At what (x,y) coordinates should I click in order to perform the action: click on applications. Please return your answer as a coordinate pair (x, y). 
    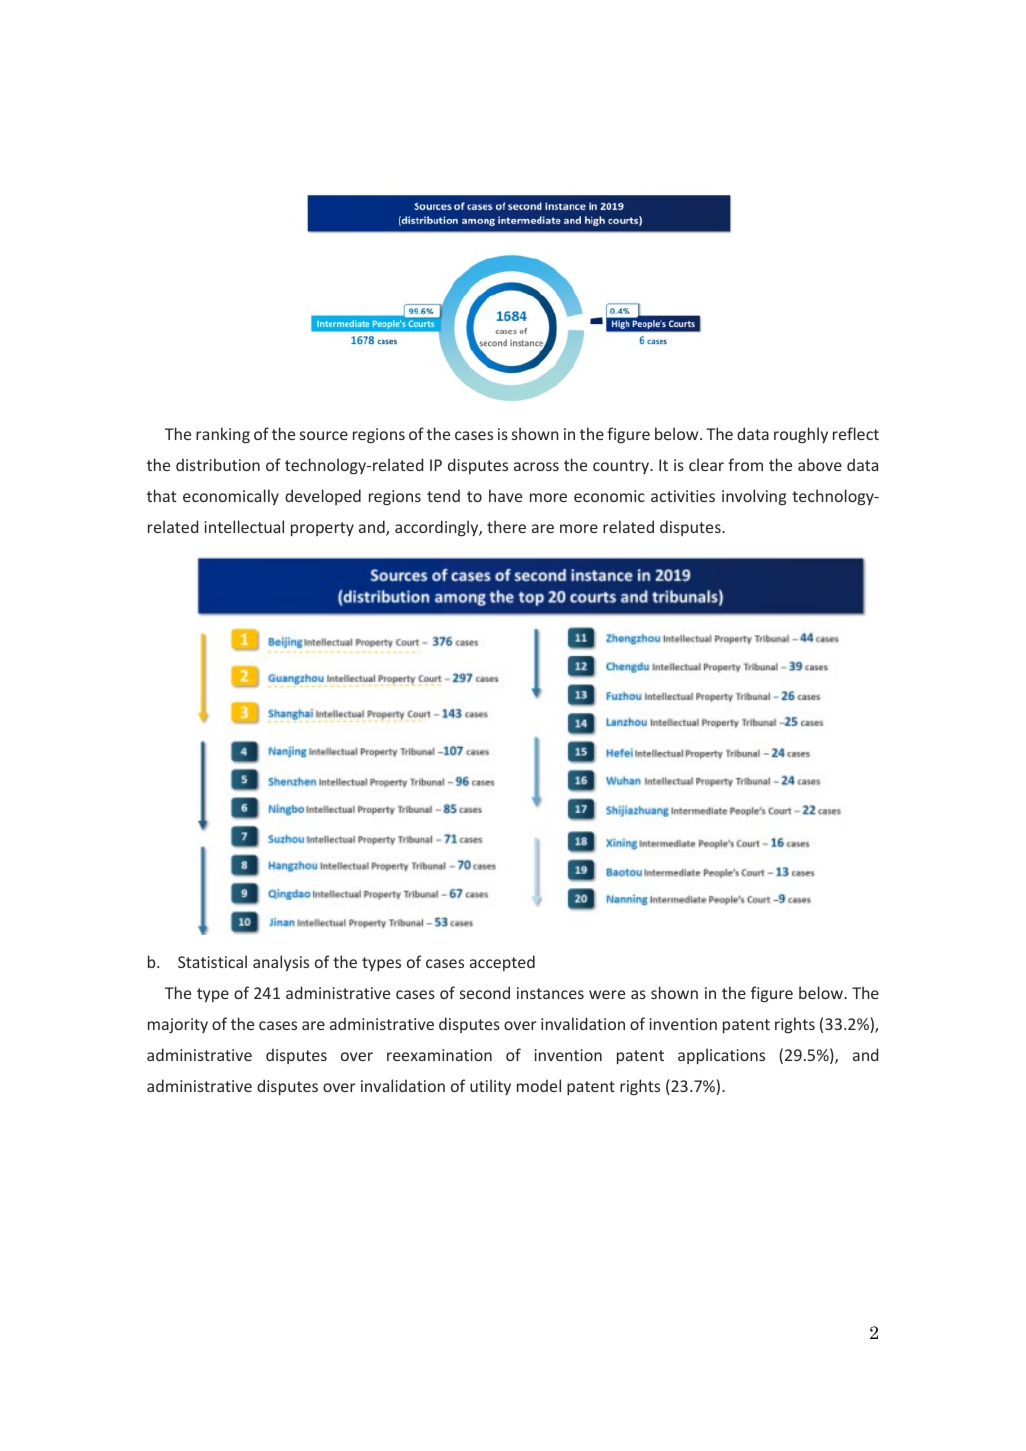
    Looking at the image, I should click on (721, 1056).
